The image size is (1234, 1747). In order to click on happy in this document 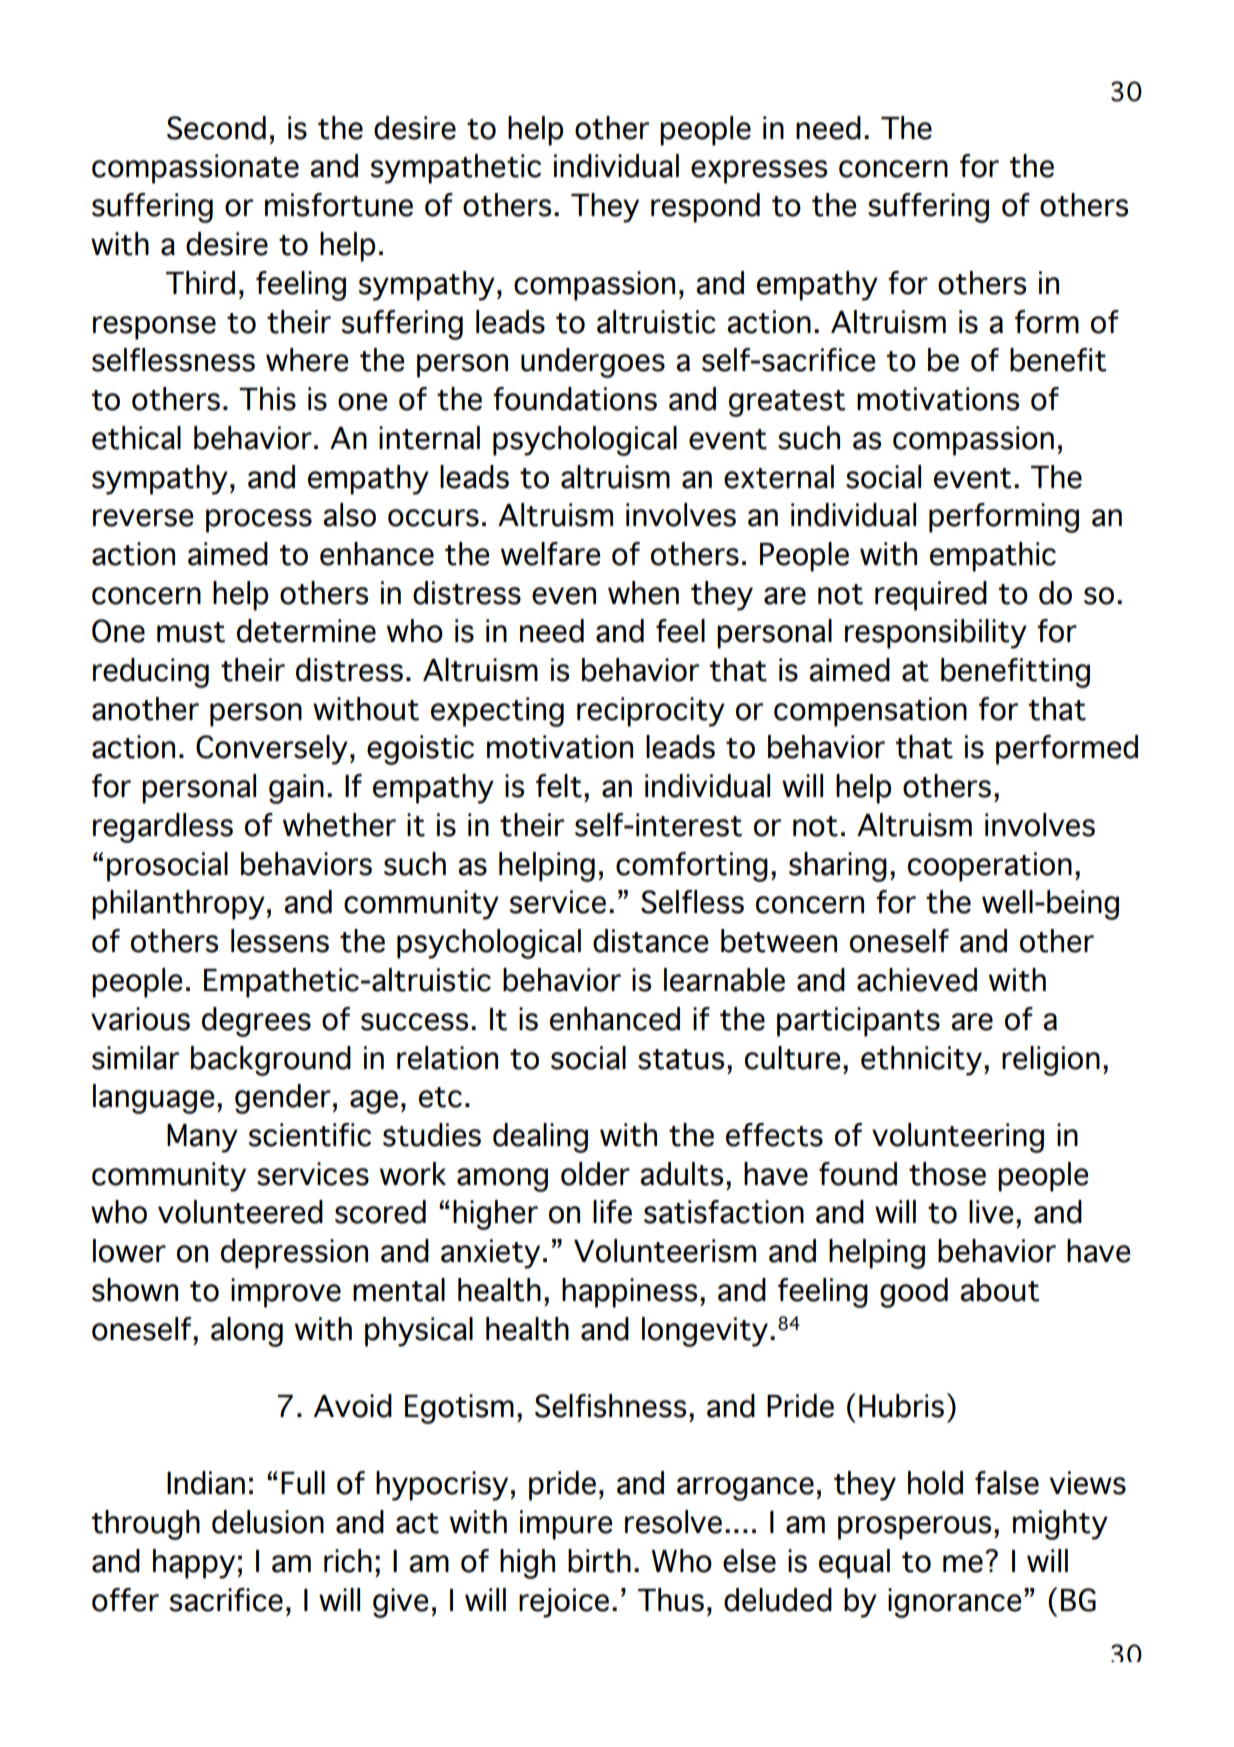, I will do `click(194, 1564)`.
